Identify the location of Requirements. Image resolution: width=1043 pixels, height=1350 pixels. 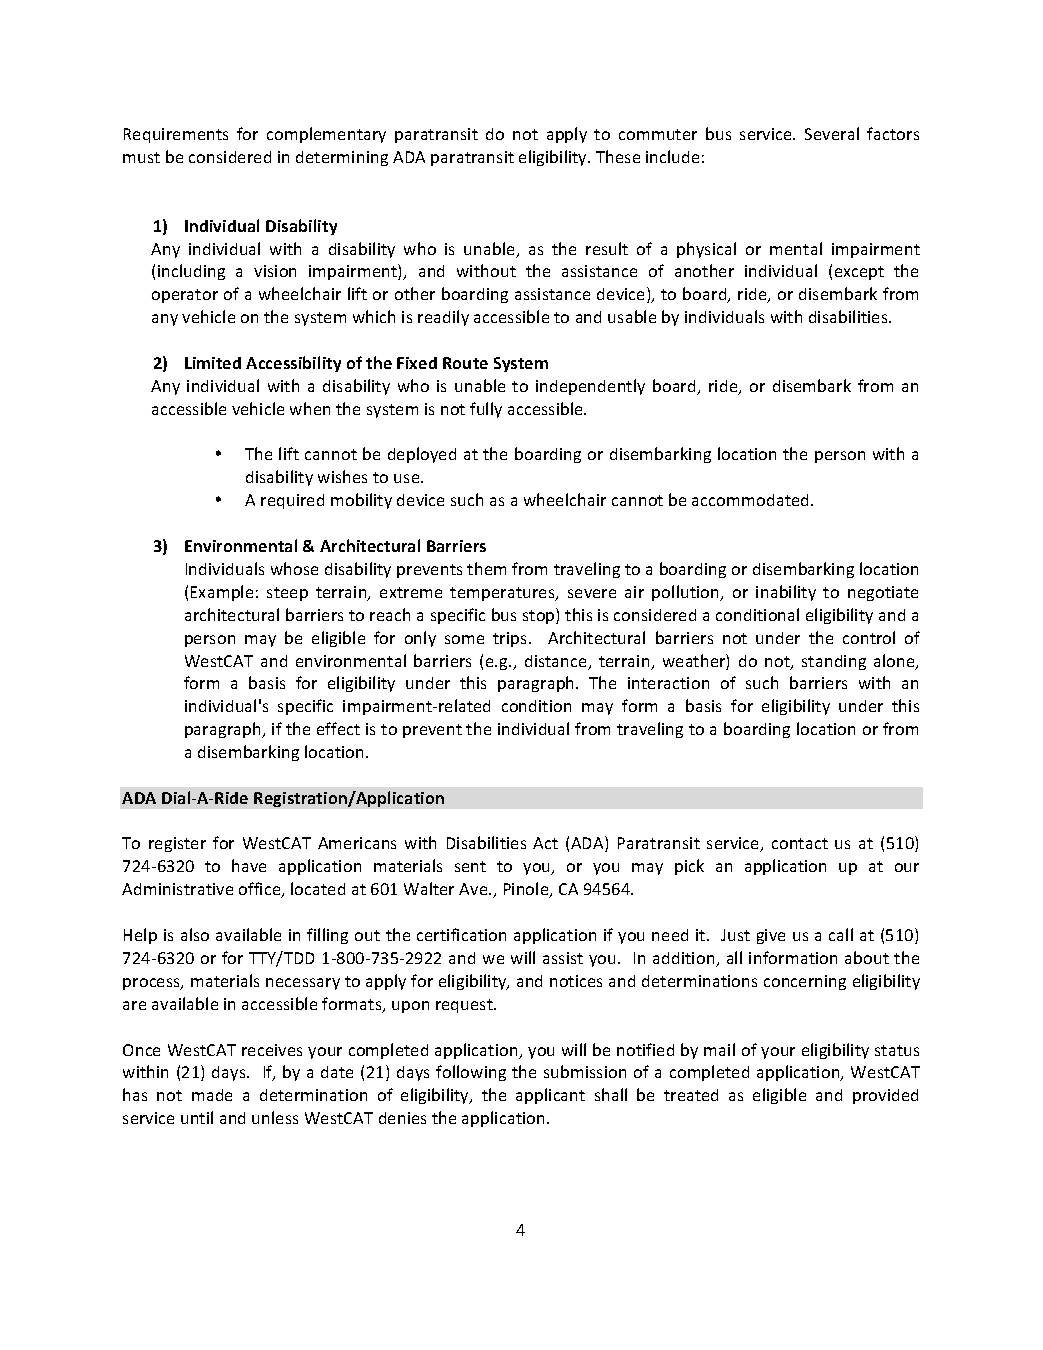
(176, 135).
